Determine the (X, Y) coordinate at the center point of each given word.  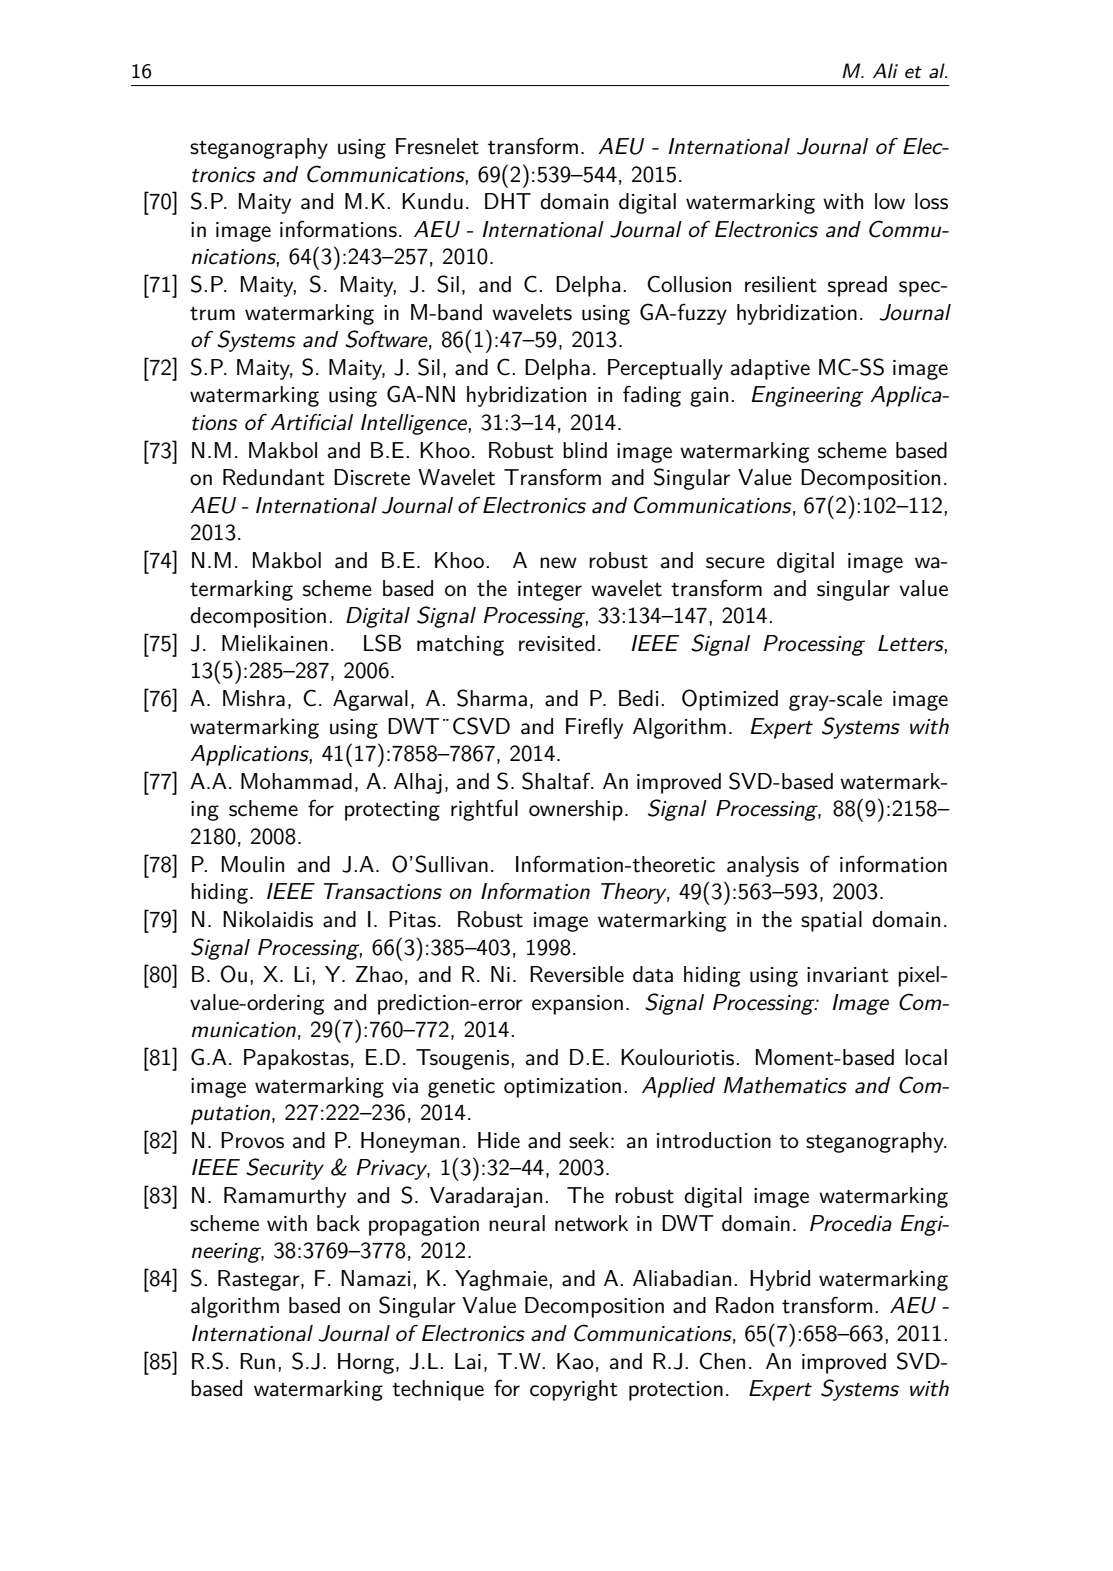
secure (735, 563)
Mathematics (785, 1085)
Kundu (432, 201)
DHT (508, 201)
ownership (576, 810)
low (890, 201)
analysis (763, 866)
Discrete (372, 477)
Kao (575, 1361)
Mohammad (296, 781)
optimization (562, 1088)
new (558, 563)
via (405, 1086)
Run (257, 1361)
